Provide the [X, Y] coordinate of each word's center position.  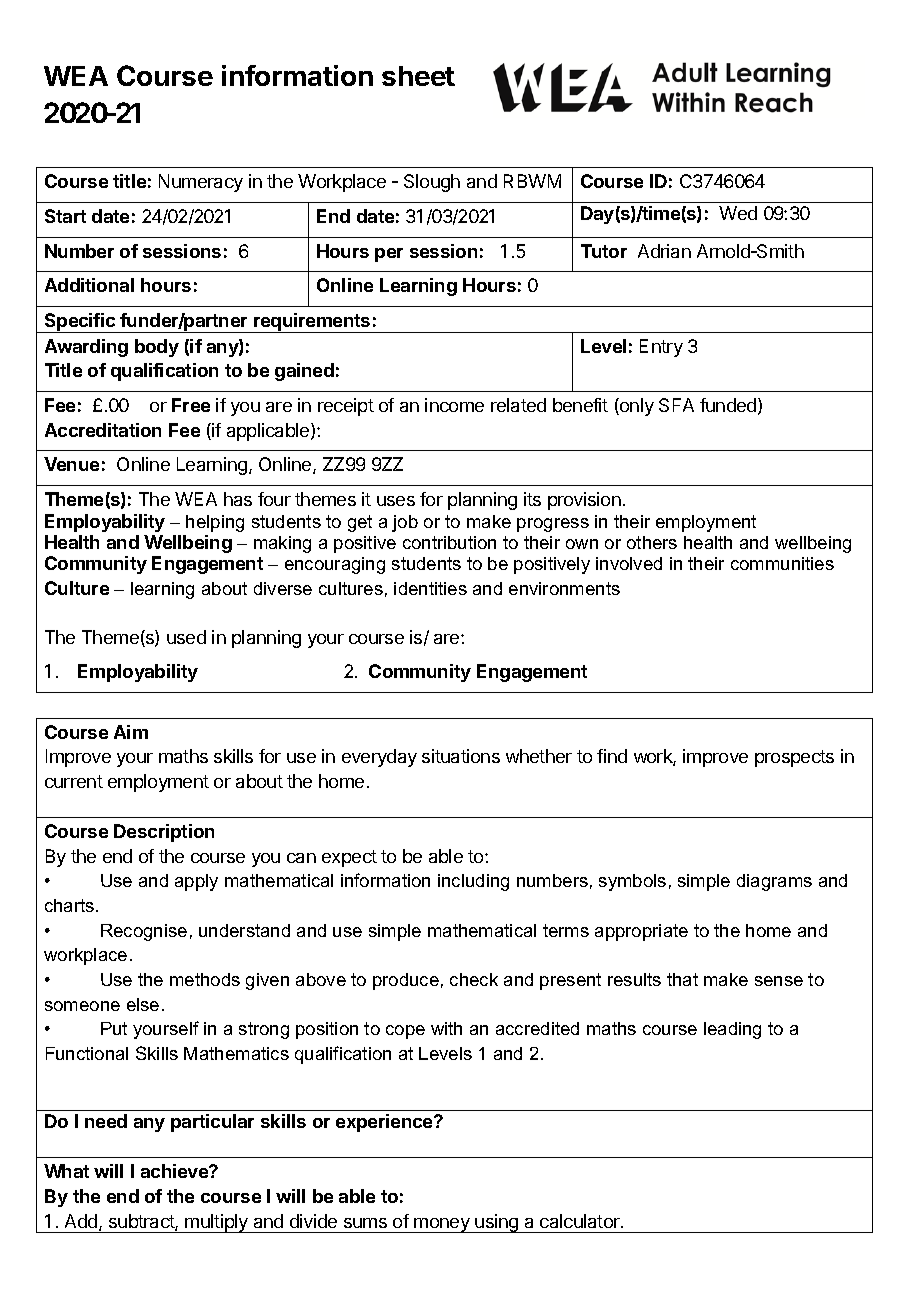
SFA [676, 405]
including [473, 882]
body [157, 348]
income [454, 405]
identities [430, 588]
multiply [217, 1223]
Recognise [144, 932]
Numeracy [201, 183]
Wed [738, 213]
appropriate [641, 932]
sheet [418, 76]
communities [782, 563]
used [186, 637]
